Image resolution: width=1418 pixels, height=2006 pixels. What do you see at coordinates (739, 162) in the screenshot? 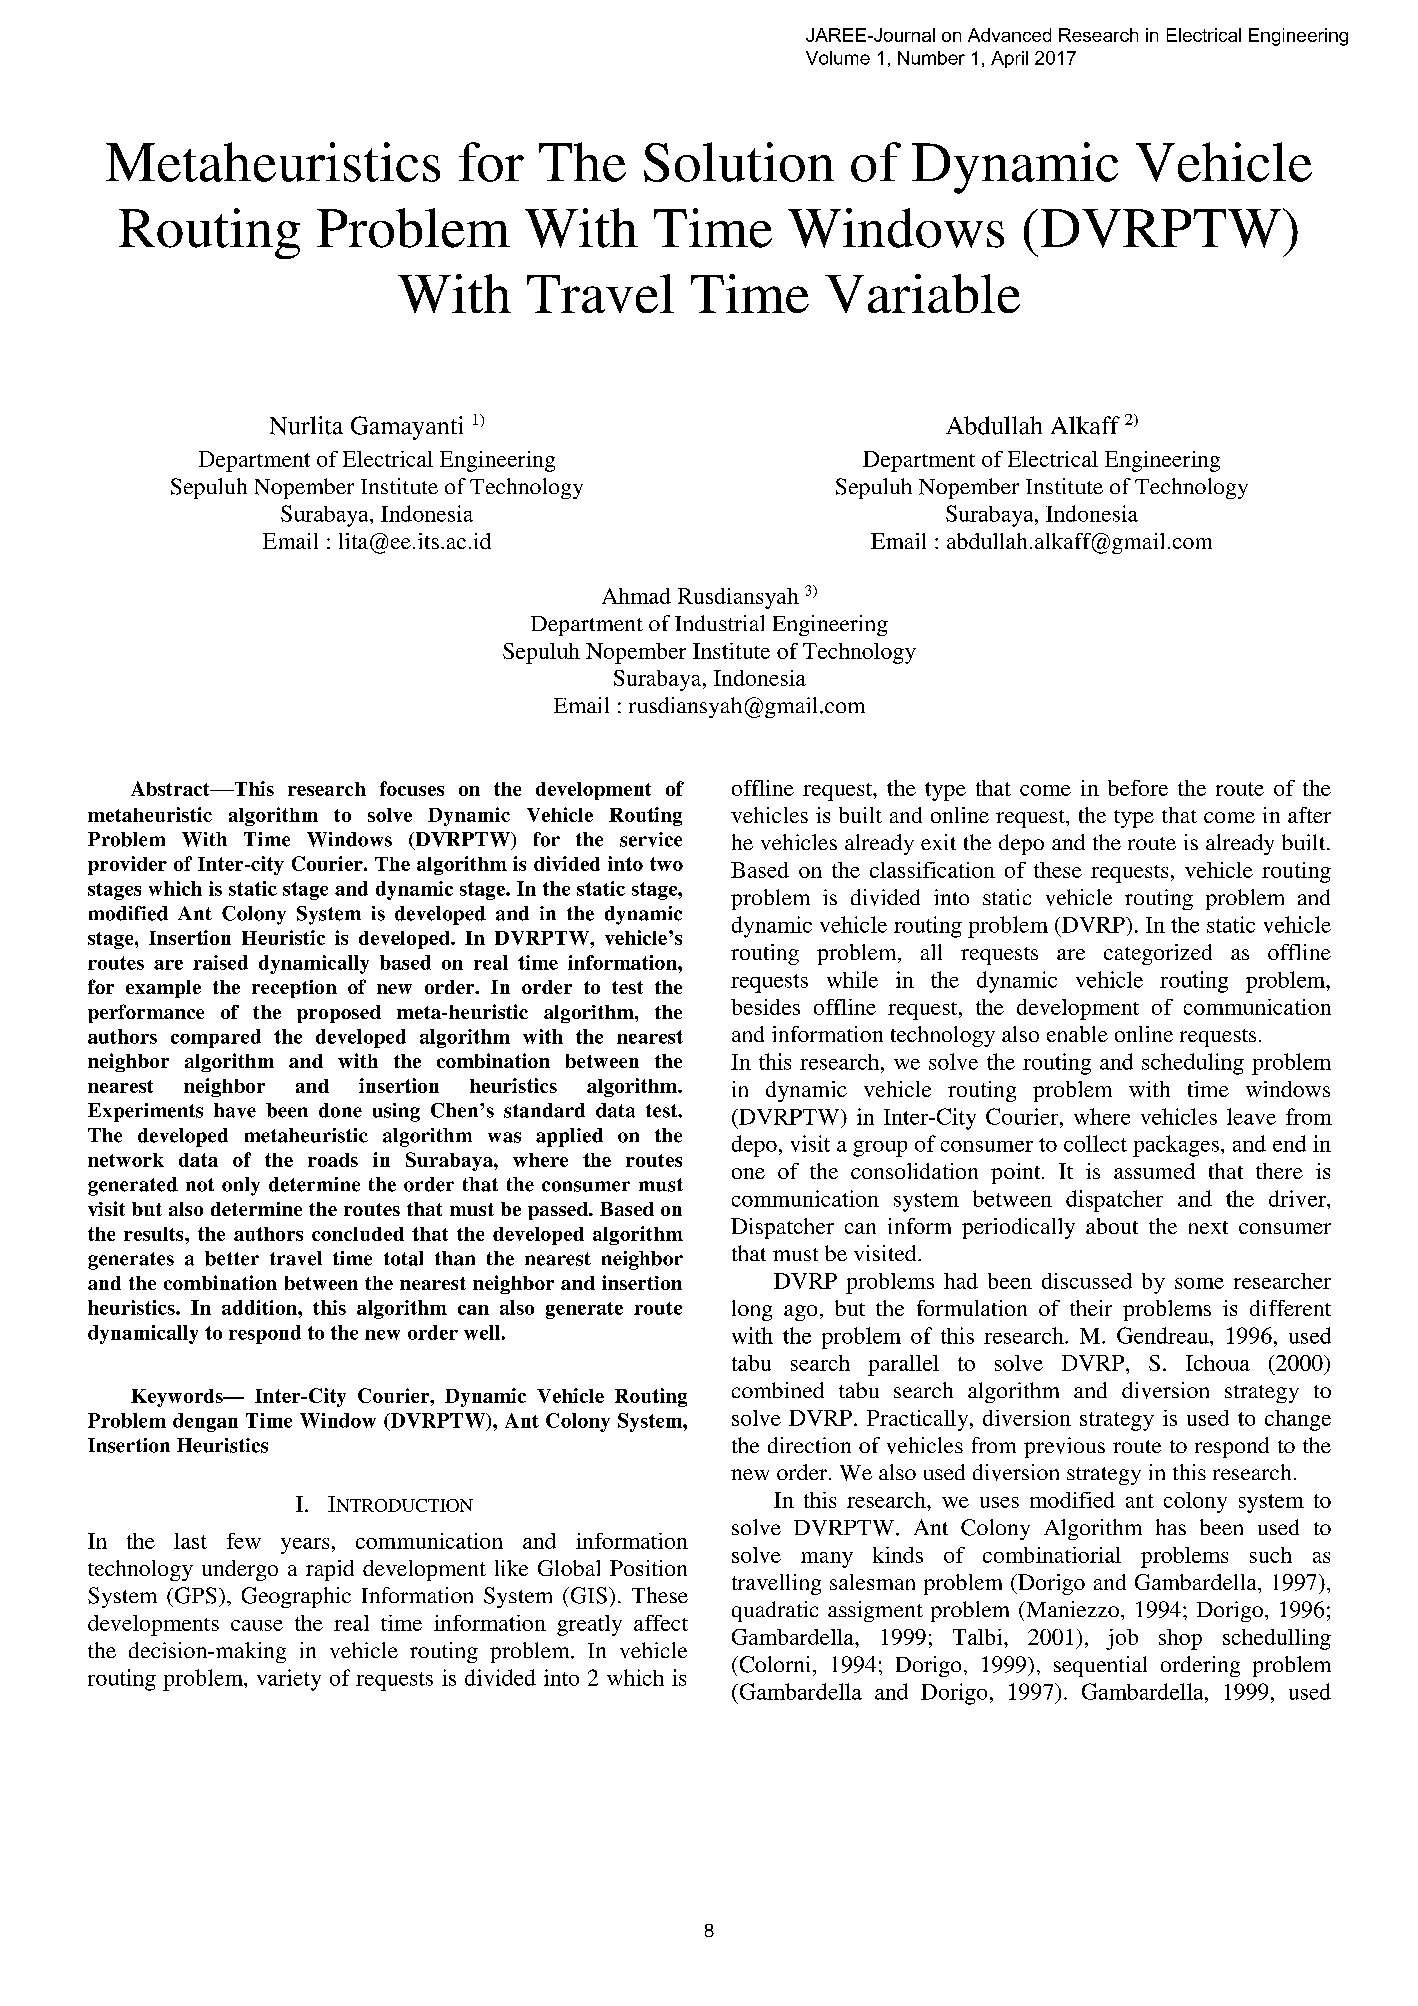
I see `Solution` at bounding box center [739, 162].
